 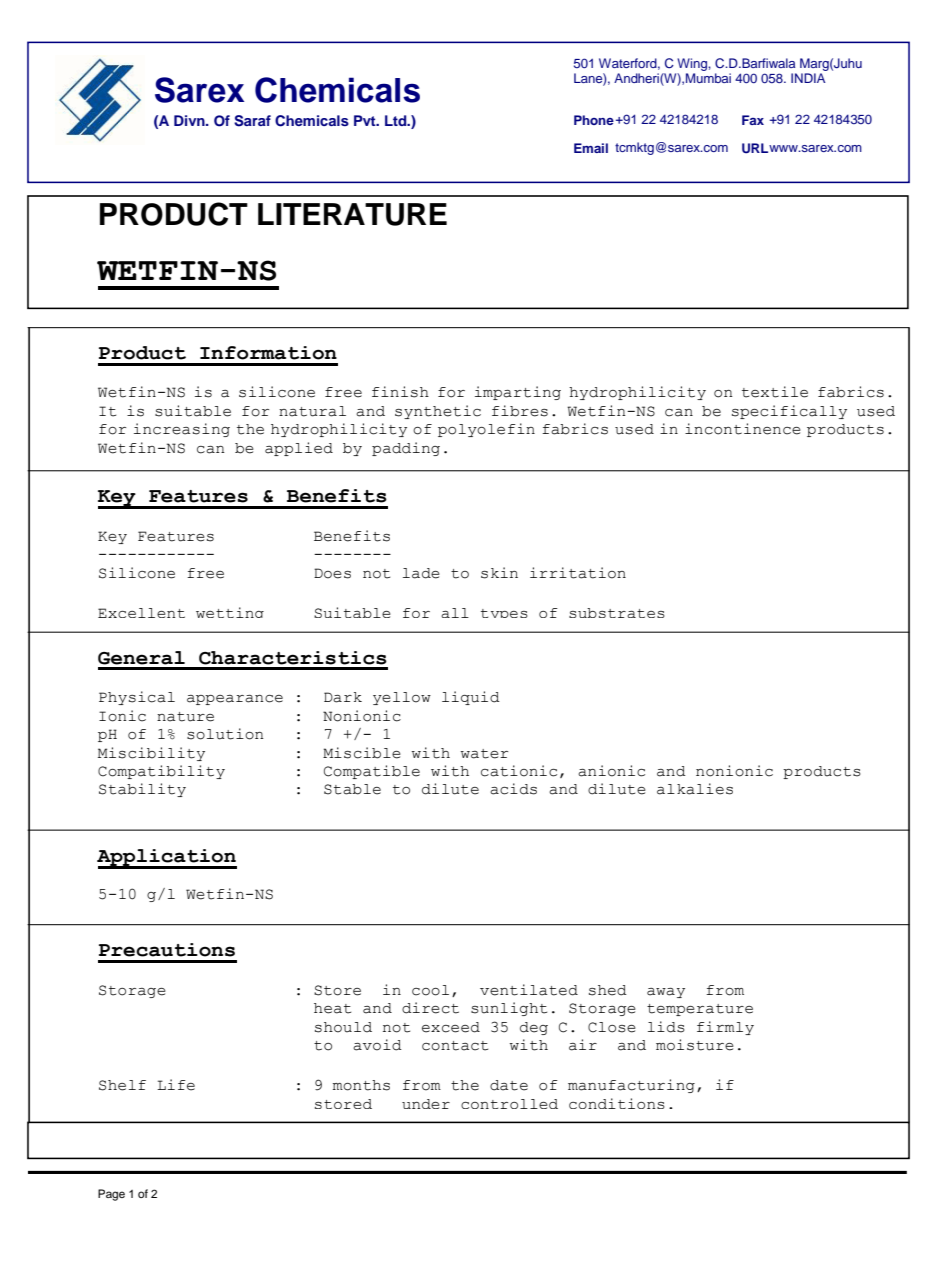 What do you see at coordinates (617, 613) in the page?
I see `substrates` at bounding box center [617, 613].
